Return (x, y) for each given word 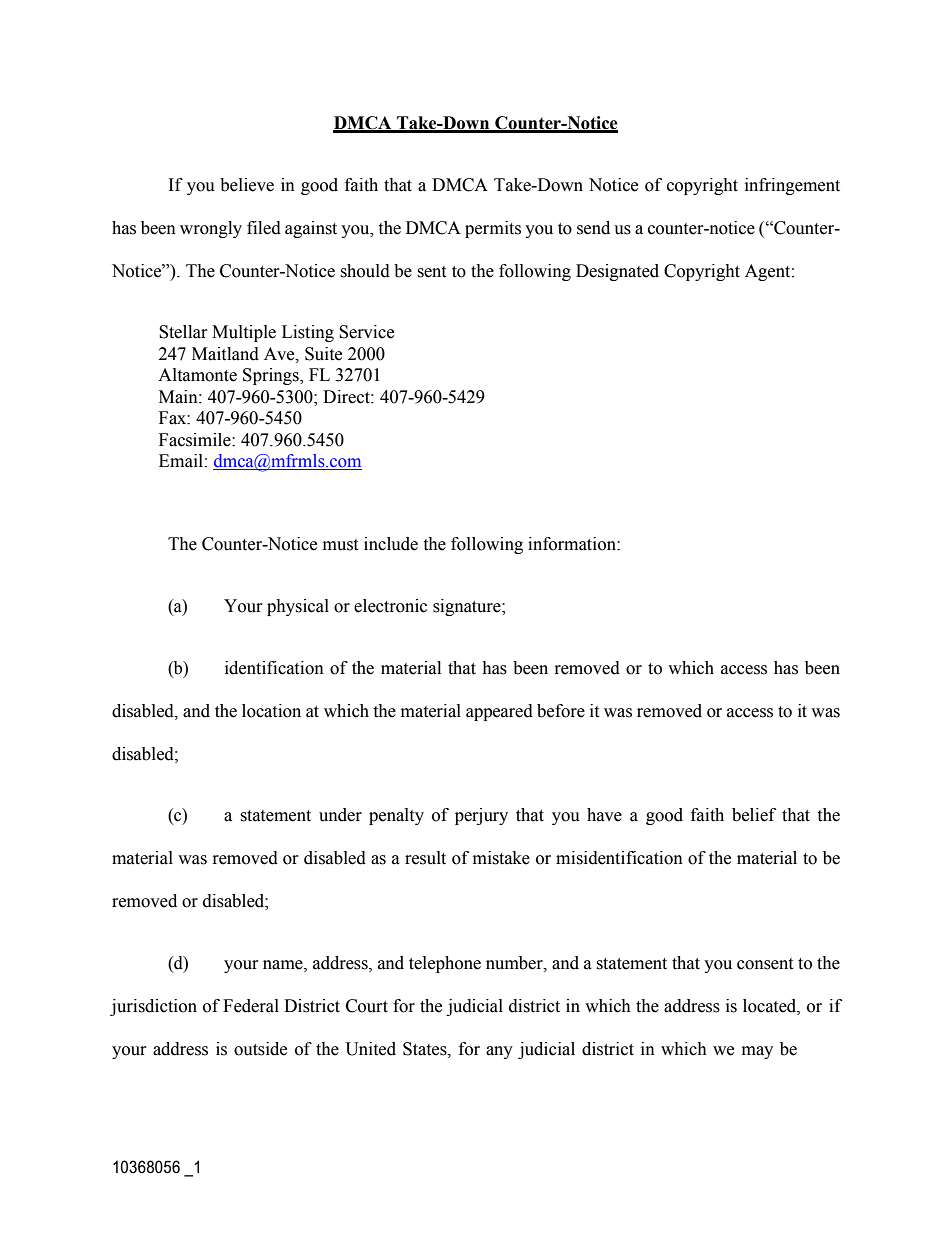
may (757, 1052)
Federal (251, 1006)
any (499, 1052)
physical (298, 607)
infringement (792, 186)
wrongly (211, 229)
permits (493, 229)
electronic (390, 606)
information (573, 544)
